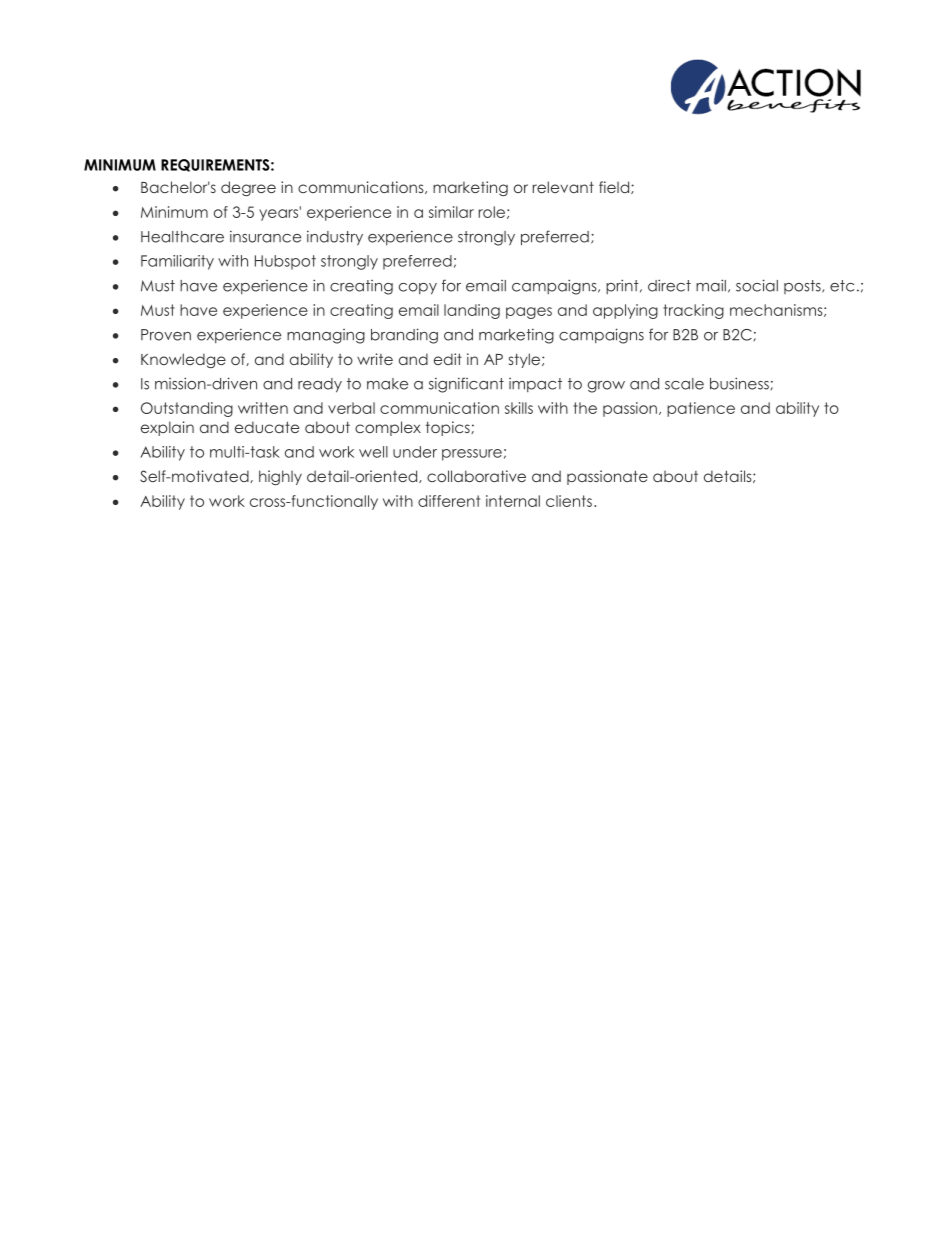 The width and height of the screenshot is (952, 1233). What do you see at coordinates (569, 501) in the screenshot?
I see `clients` at bounding box center [569, 501].
